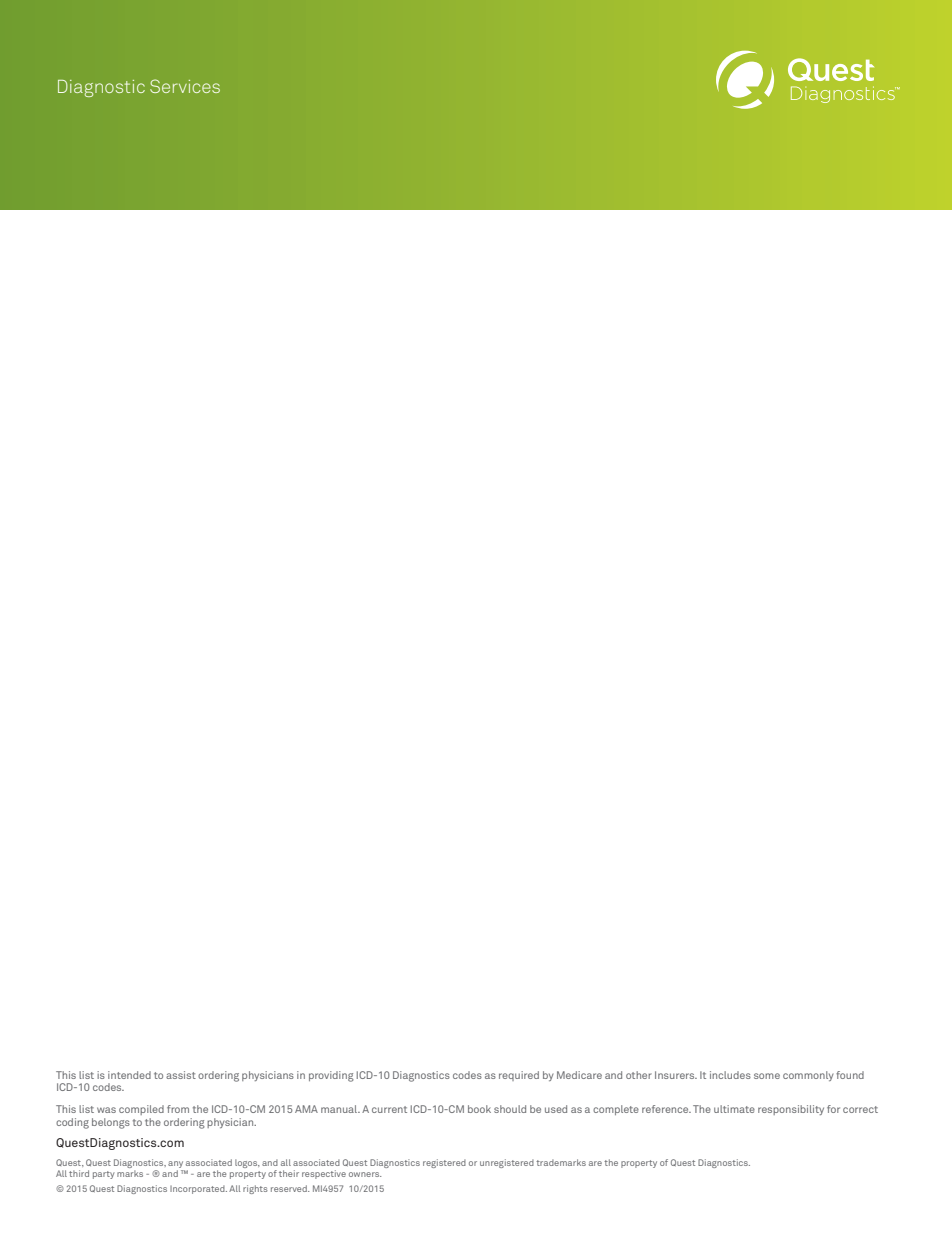 The width and height of the page is (952, 1233). I want to click on some, so click(767, 1076).
